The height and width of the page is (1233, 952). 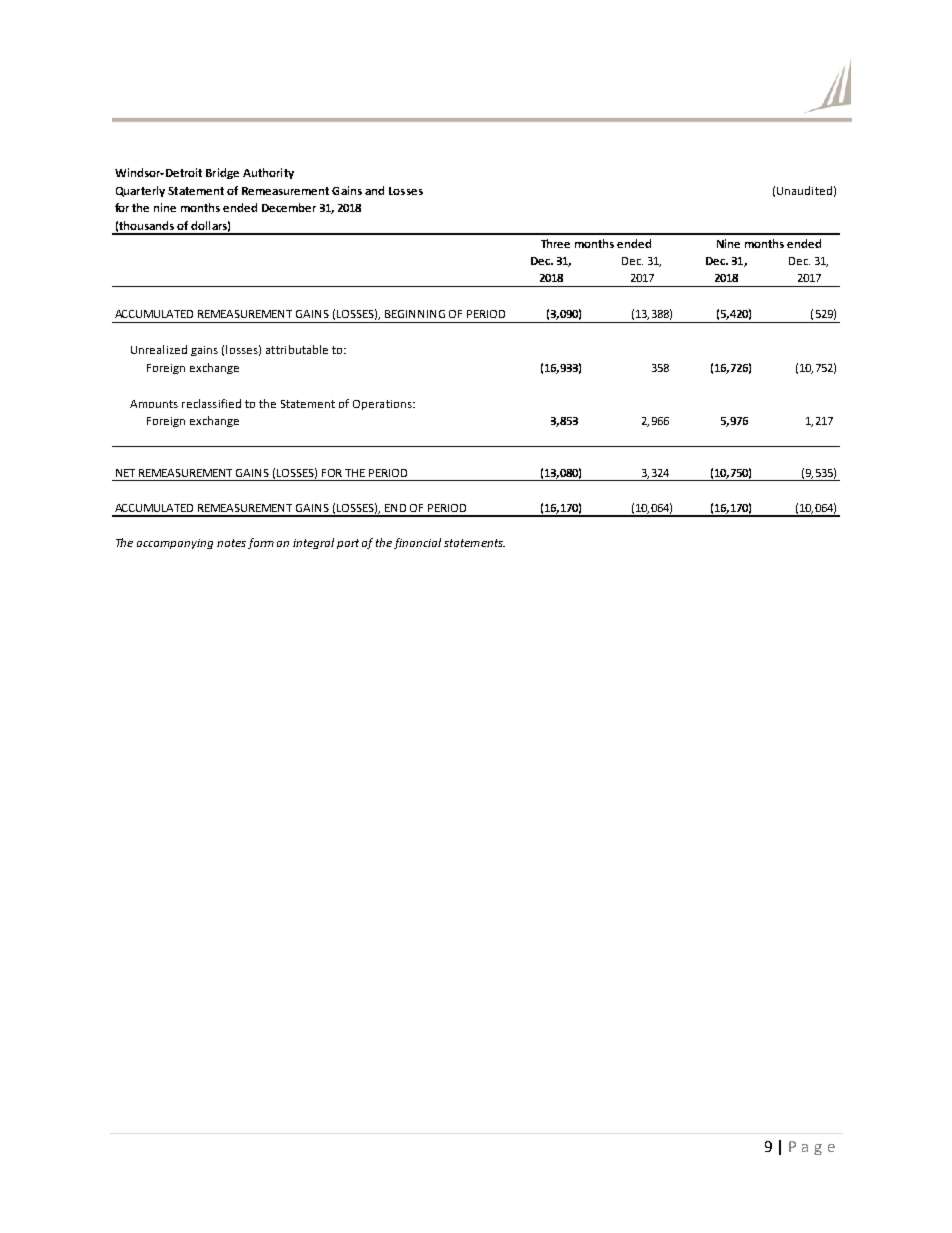 I want to click on BEGINNING, so click(x=415, y=314).
